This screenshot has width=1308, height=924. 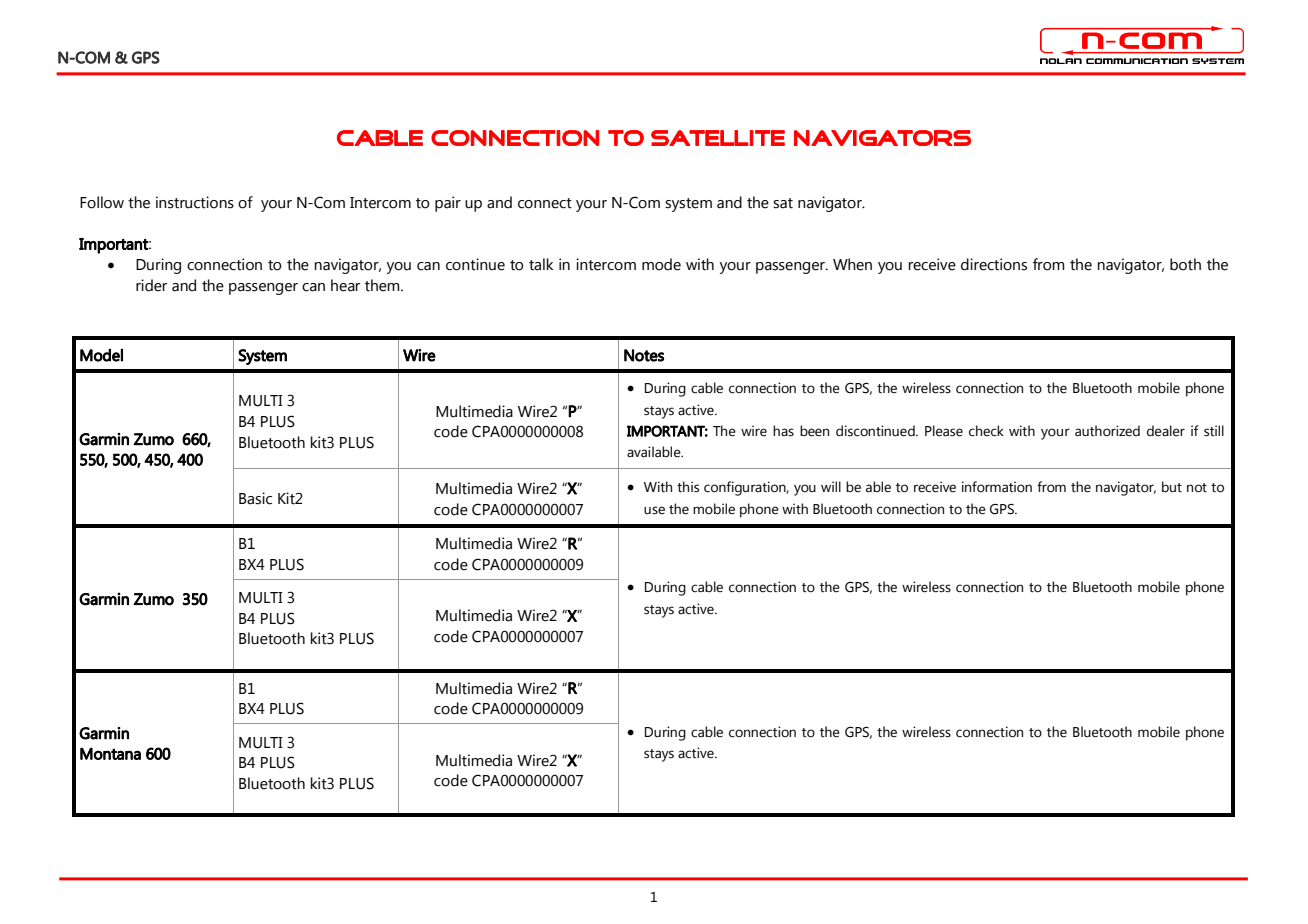 What do you see at coordinates (195, 202) in the screenshot?
I see `instructions` at bounding box center [195, 202].
